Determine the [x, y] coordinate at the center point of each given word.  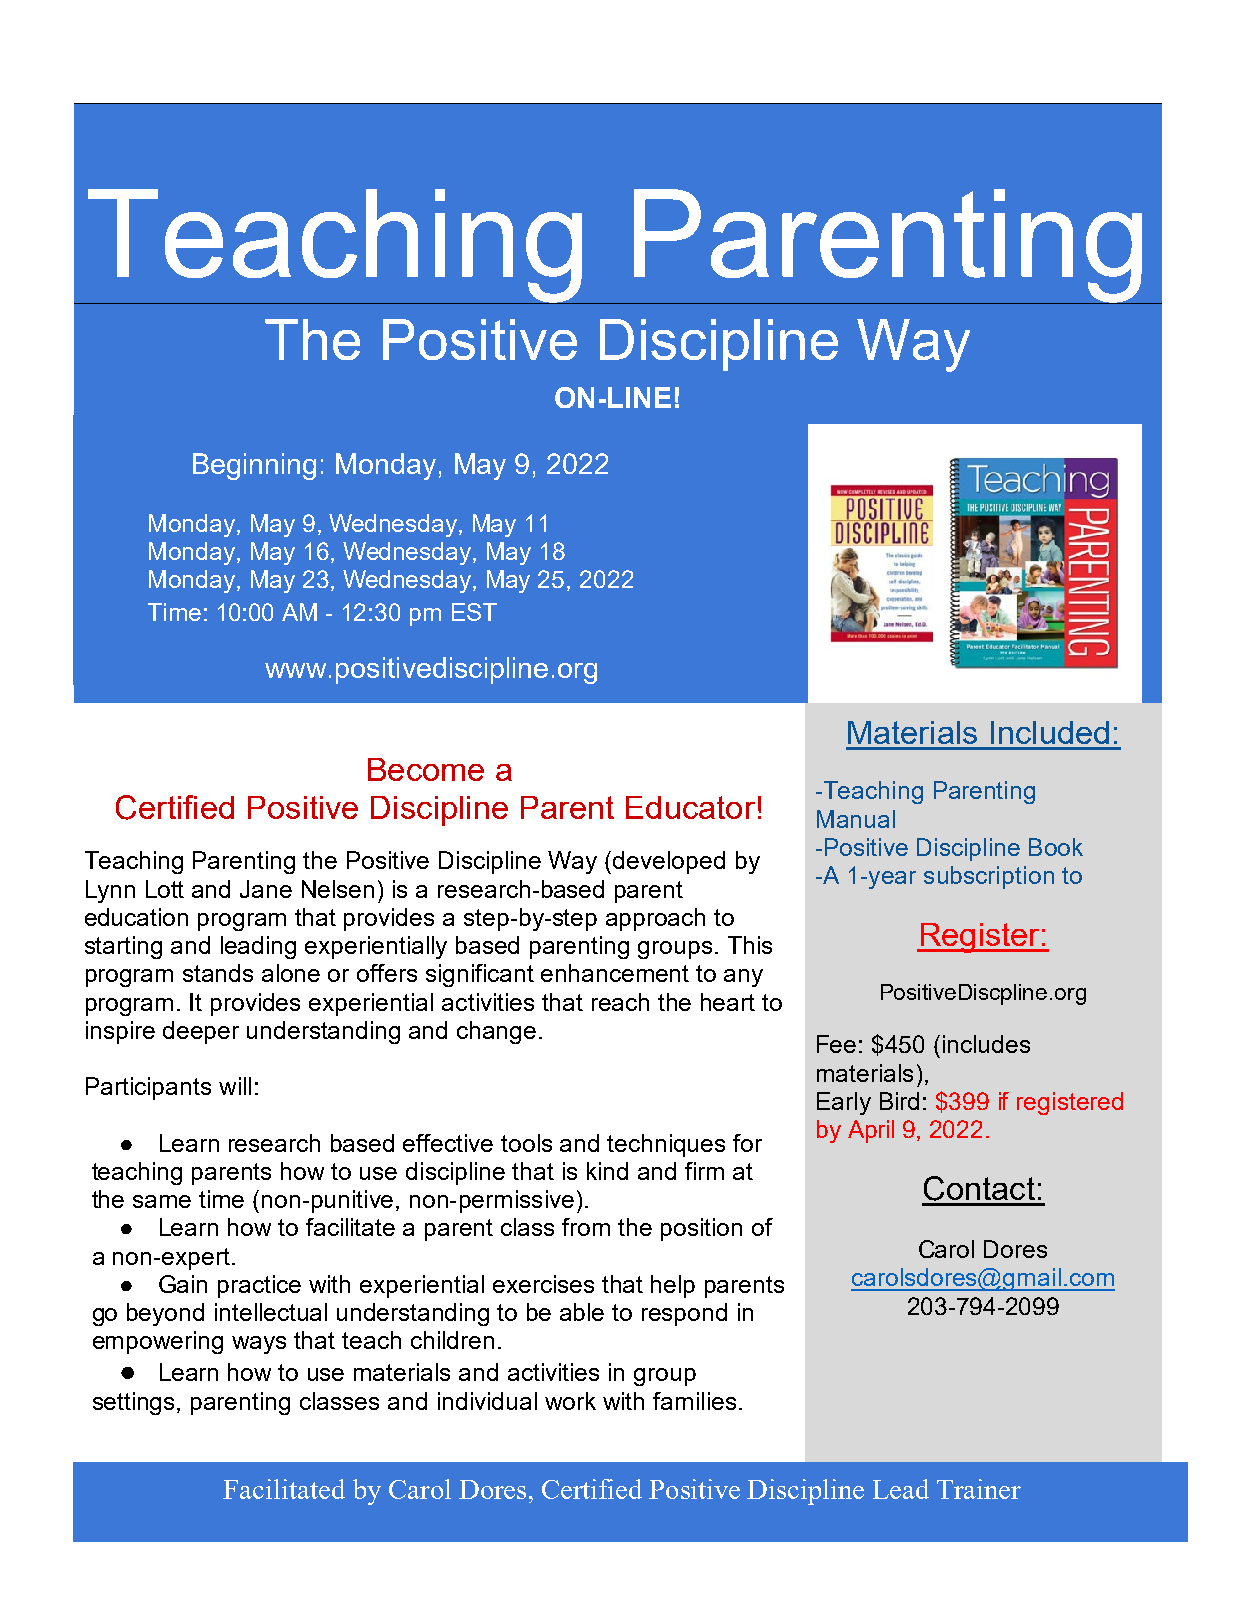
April [871, 1131]
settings [135, 1403]
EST [474, 612]
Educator [690, 807]
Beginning [254, 466]
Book [1056, 847]
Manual [856, 819]
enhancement [615, 973]
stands [218, 973]
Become [426, 769]
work [570, 1401]
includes [986, 1044]
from [586, 1227]
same [162, 1201]
